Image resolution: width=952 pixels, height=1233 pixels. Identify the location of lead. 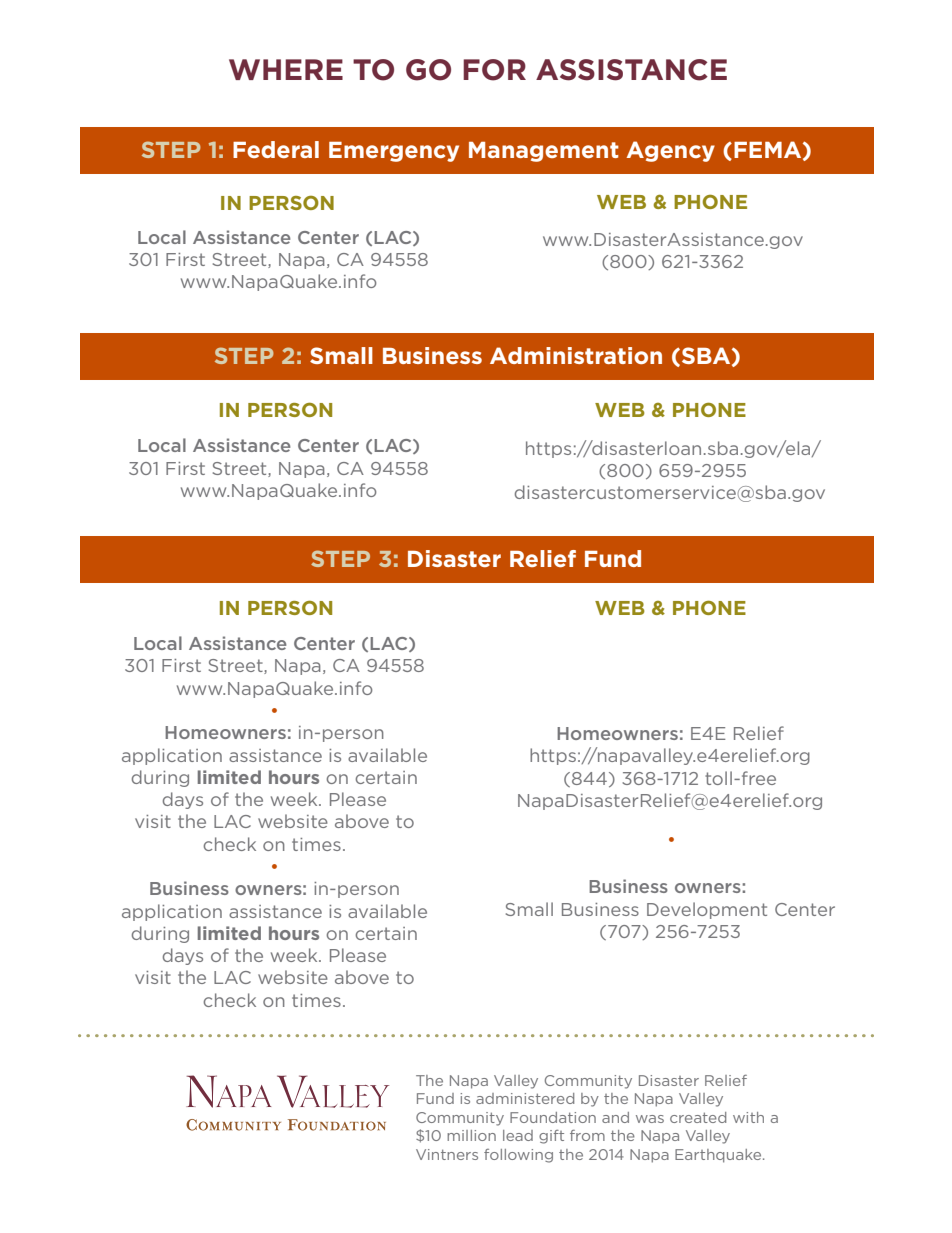
(518, 1135).
